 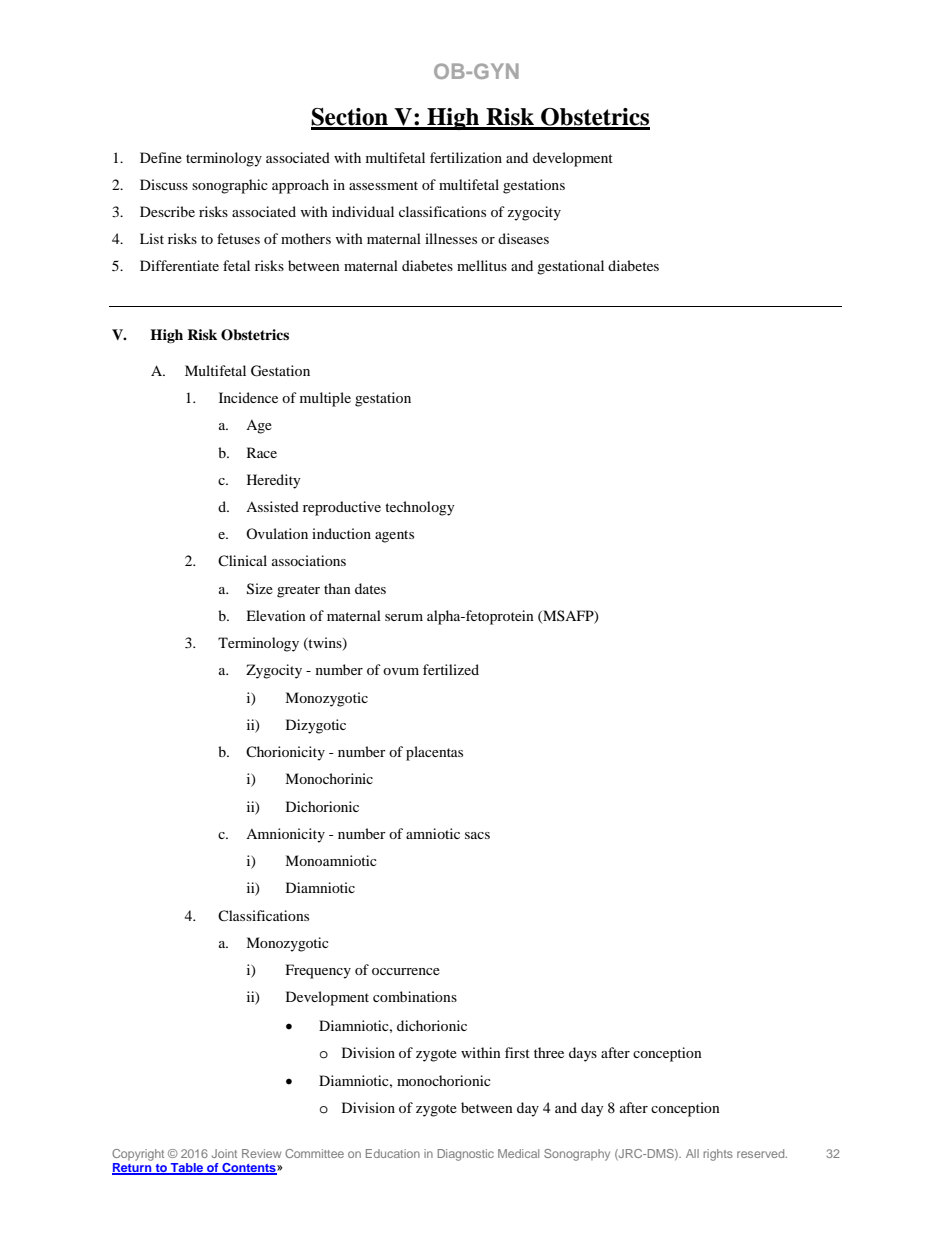 What do you see at coordinates (466, 157) in the screenshot?
I see `fertilization` at bounding box center [466, 157].
